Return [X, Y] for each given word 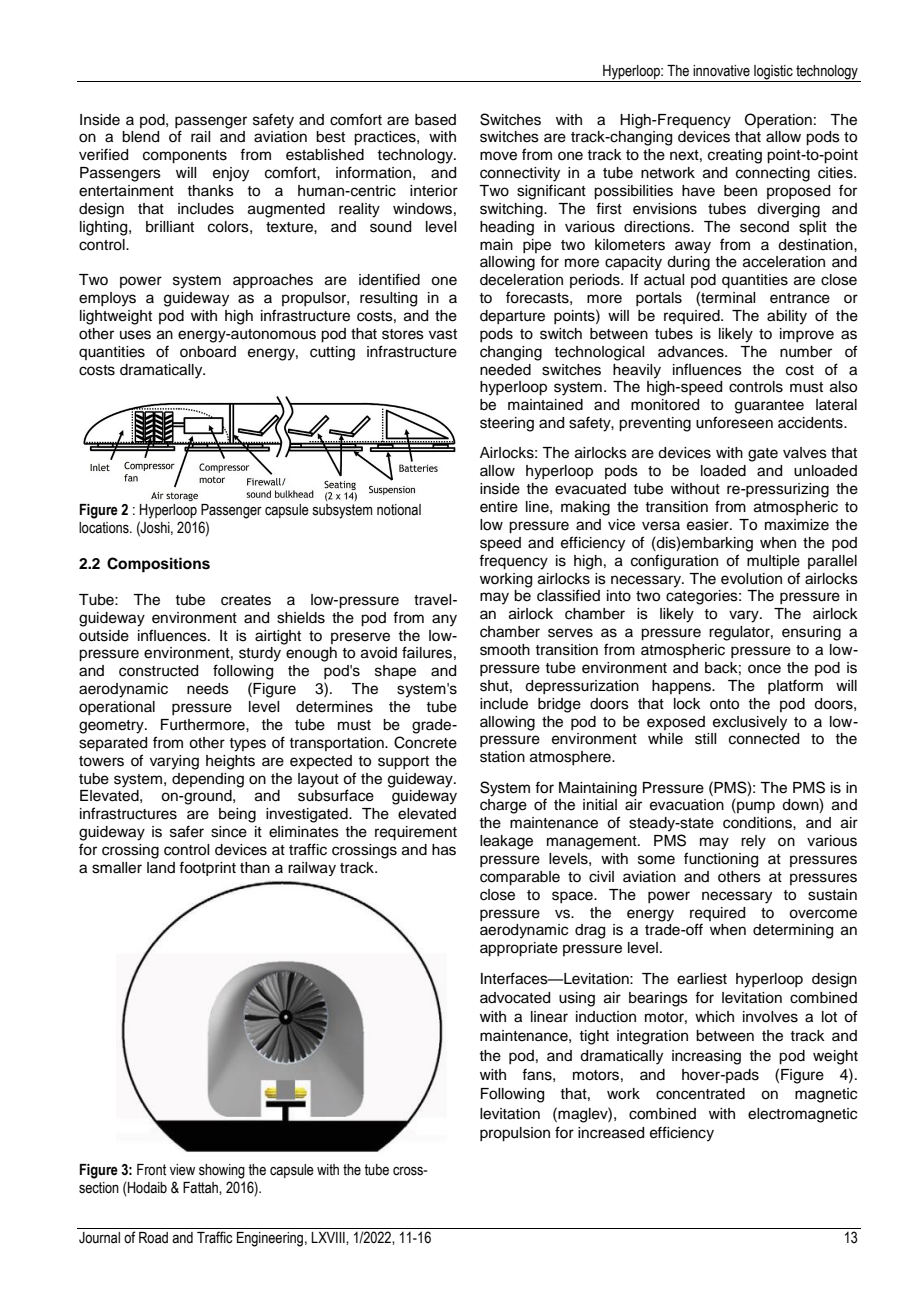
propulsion [515, 1134]
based [435, 120]
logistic [773, 73]
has [444, 850]
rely [753, 842]
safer [187, 831]
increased [611, 1133]
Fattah [201, 1188]
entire [499, 507]
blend [140, 137]
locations [105, 528]
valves [805, 453]
